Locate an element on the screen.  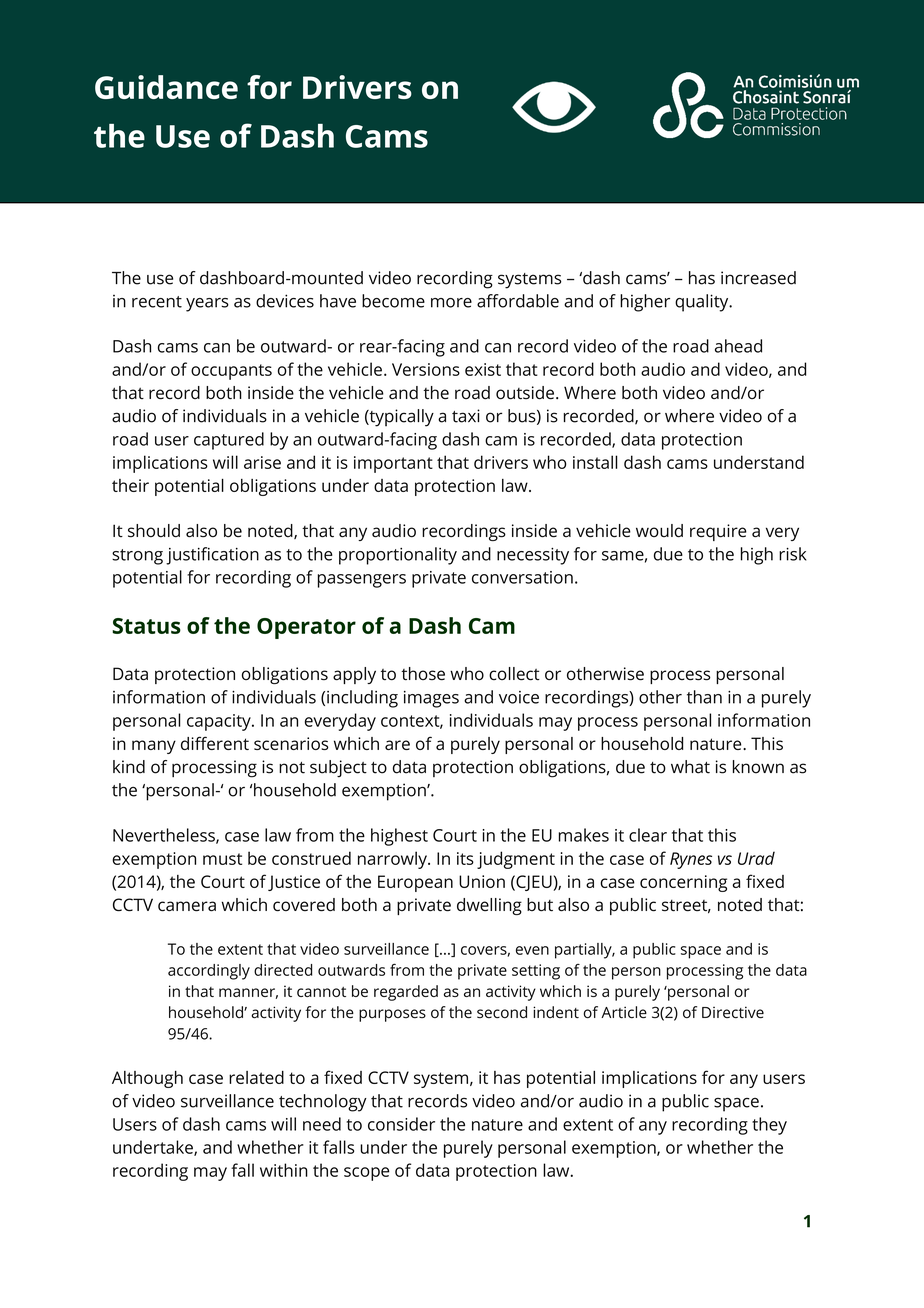
accordingly is located at coordinates (209, 972).
